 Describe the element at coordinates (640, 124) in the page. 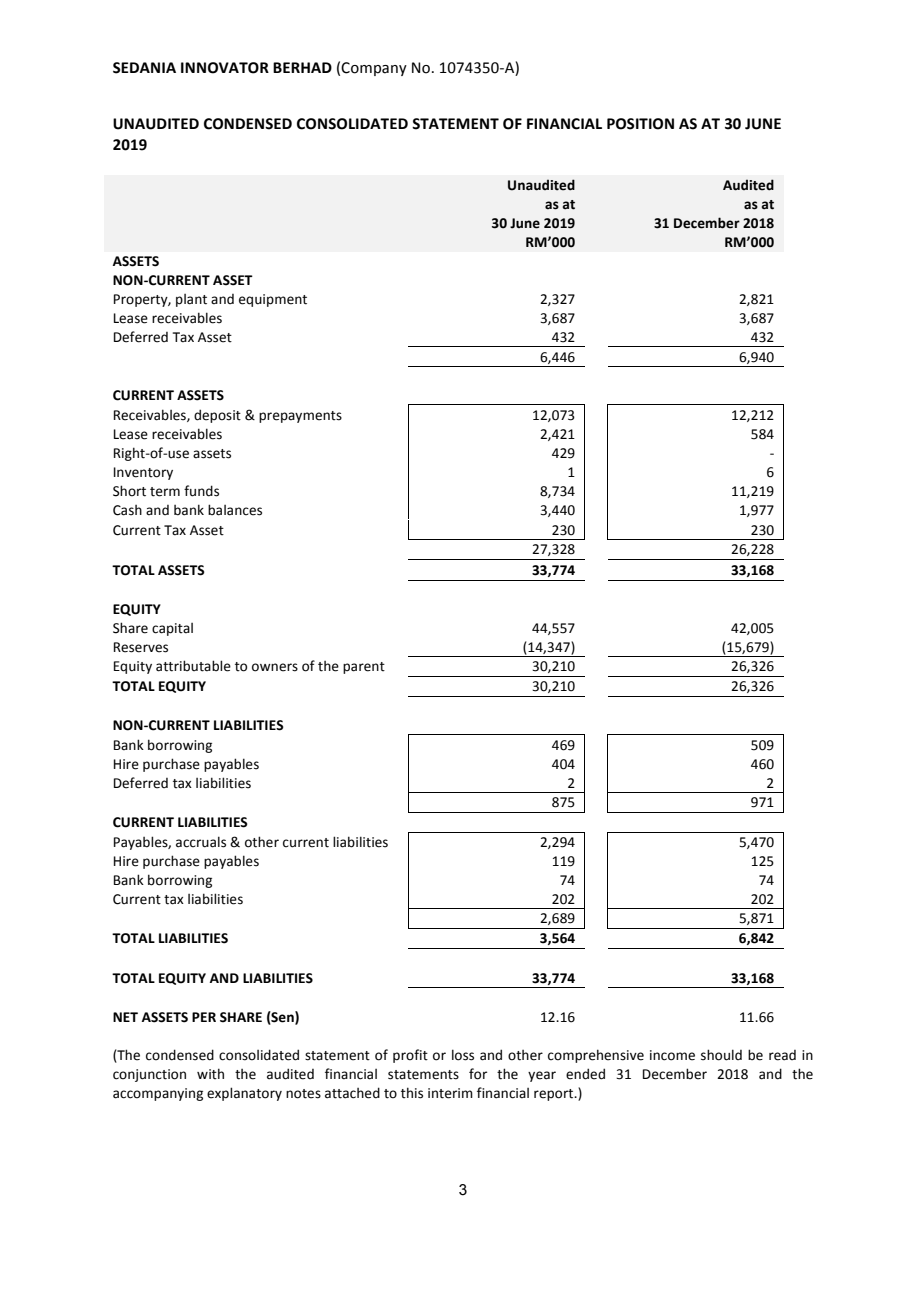

I see `POSITION` at that location.
